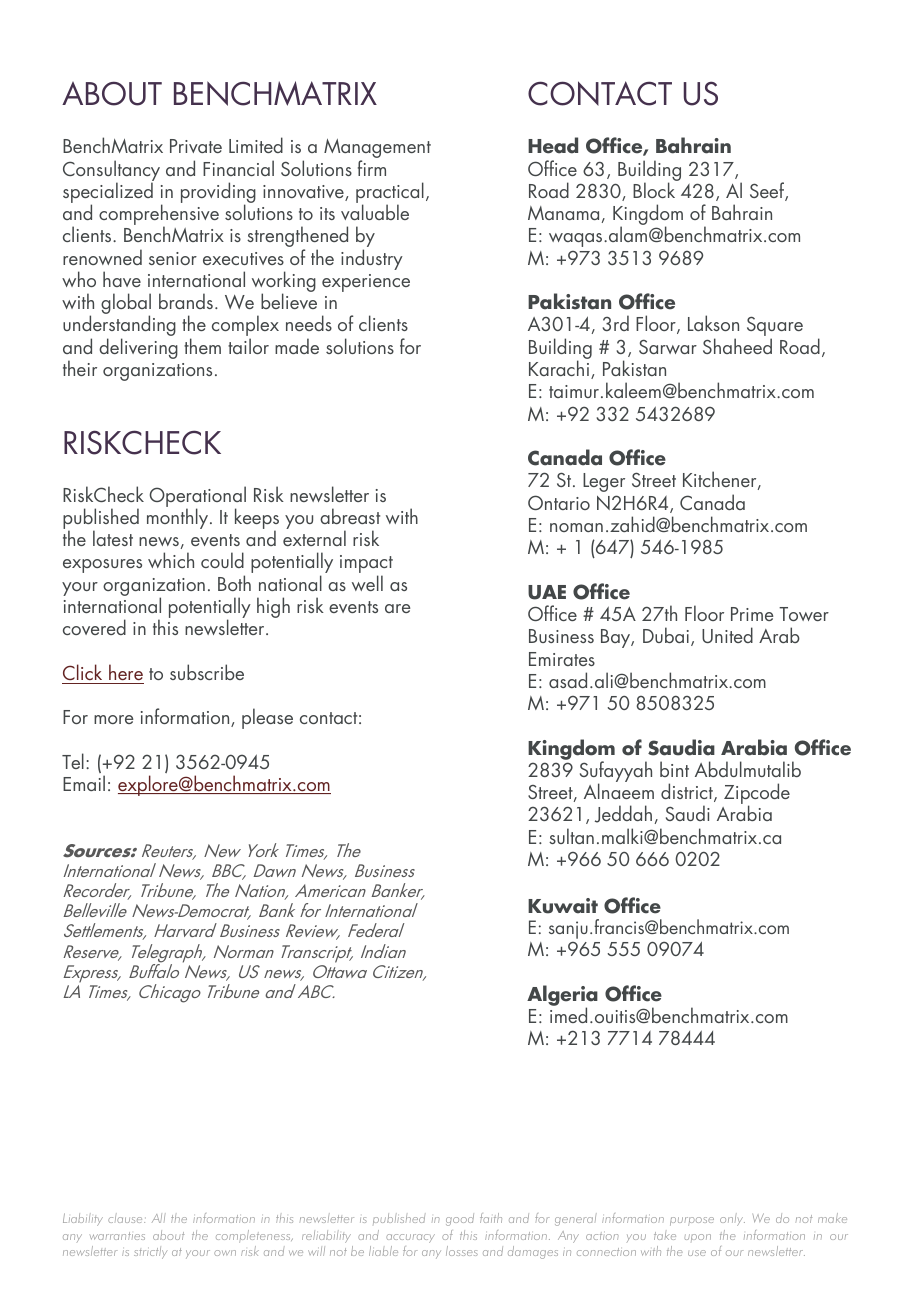 The image size is (911, 1316). What do you see at coordinates (196, 146) in the screenshot?
I see `Private` at bounding box center [196, 146].
